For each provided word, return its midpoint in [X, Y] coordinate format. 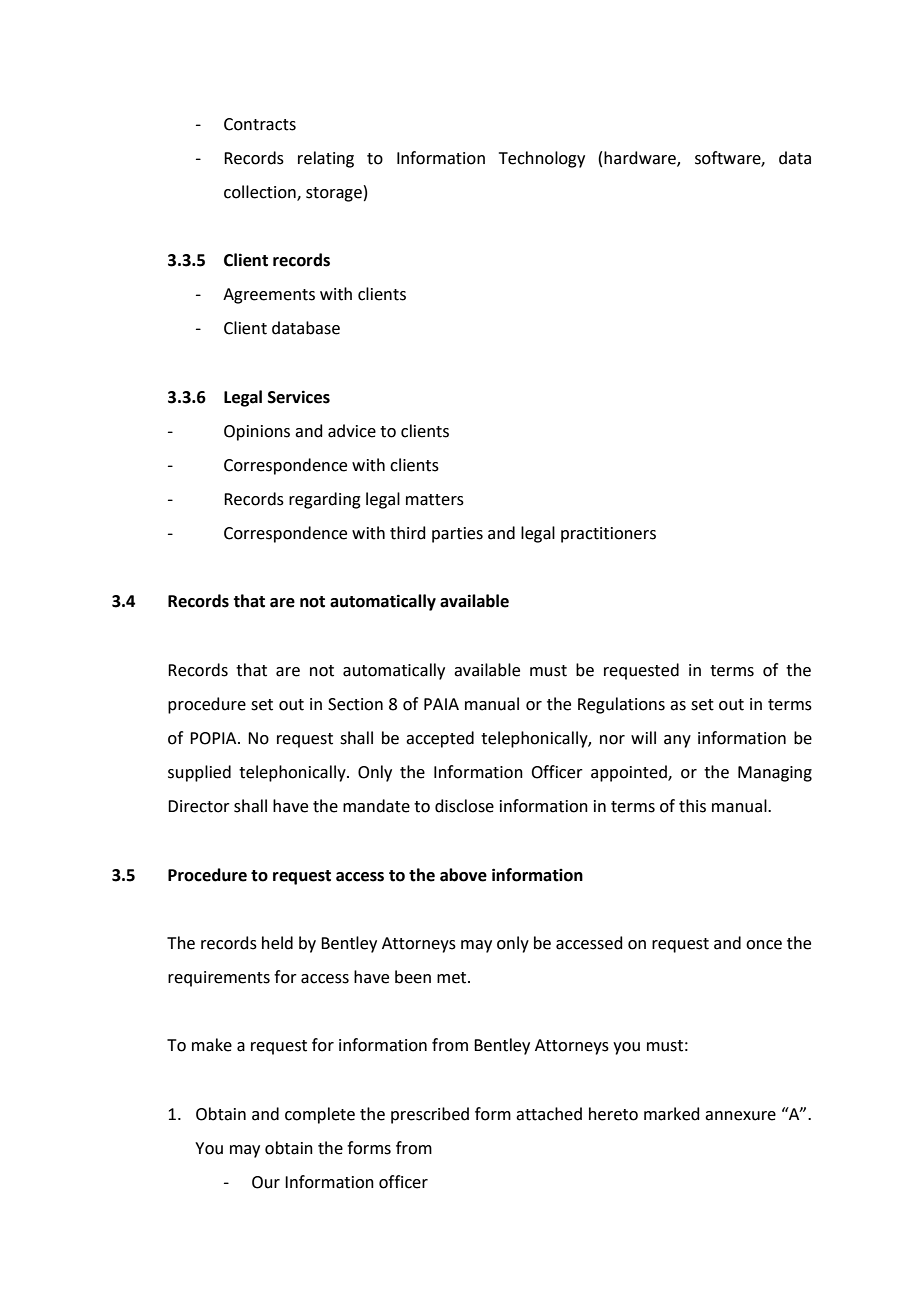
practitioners [608, 535]
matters [435, 500]
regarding [325, 500]
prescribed [430, 1115]
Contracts [260, 124]
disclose [464, 806]
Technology [542, 159]
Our [266, 1182]
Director [199, 806]
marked [672, 1114]
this [692, 806]
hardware [641, 158]
